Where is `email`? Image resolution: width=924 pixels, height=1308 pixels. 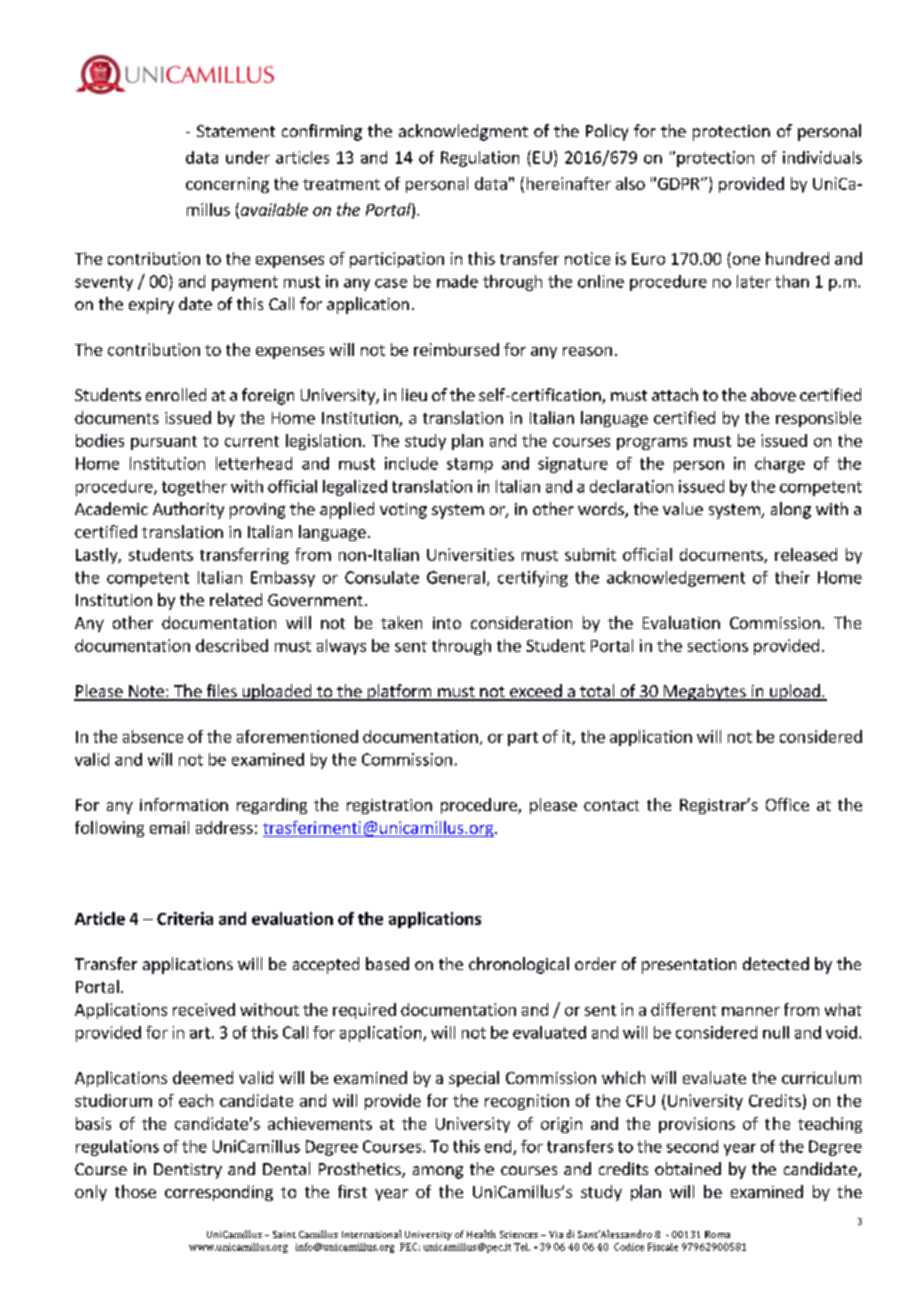
email is located at coordinates (169, 827).
